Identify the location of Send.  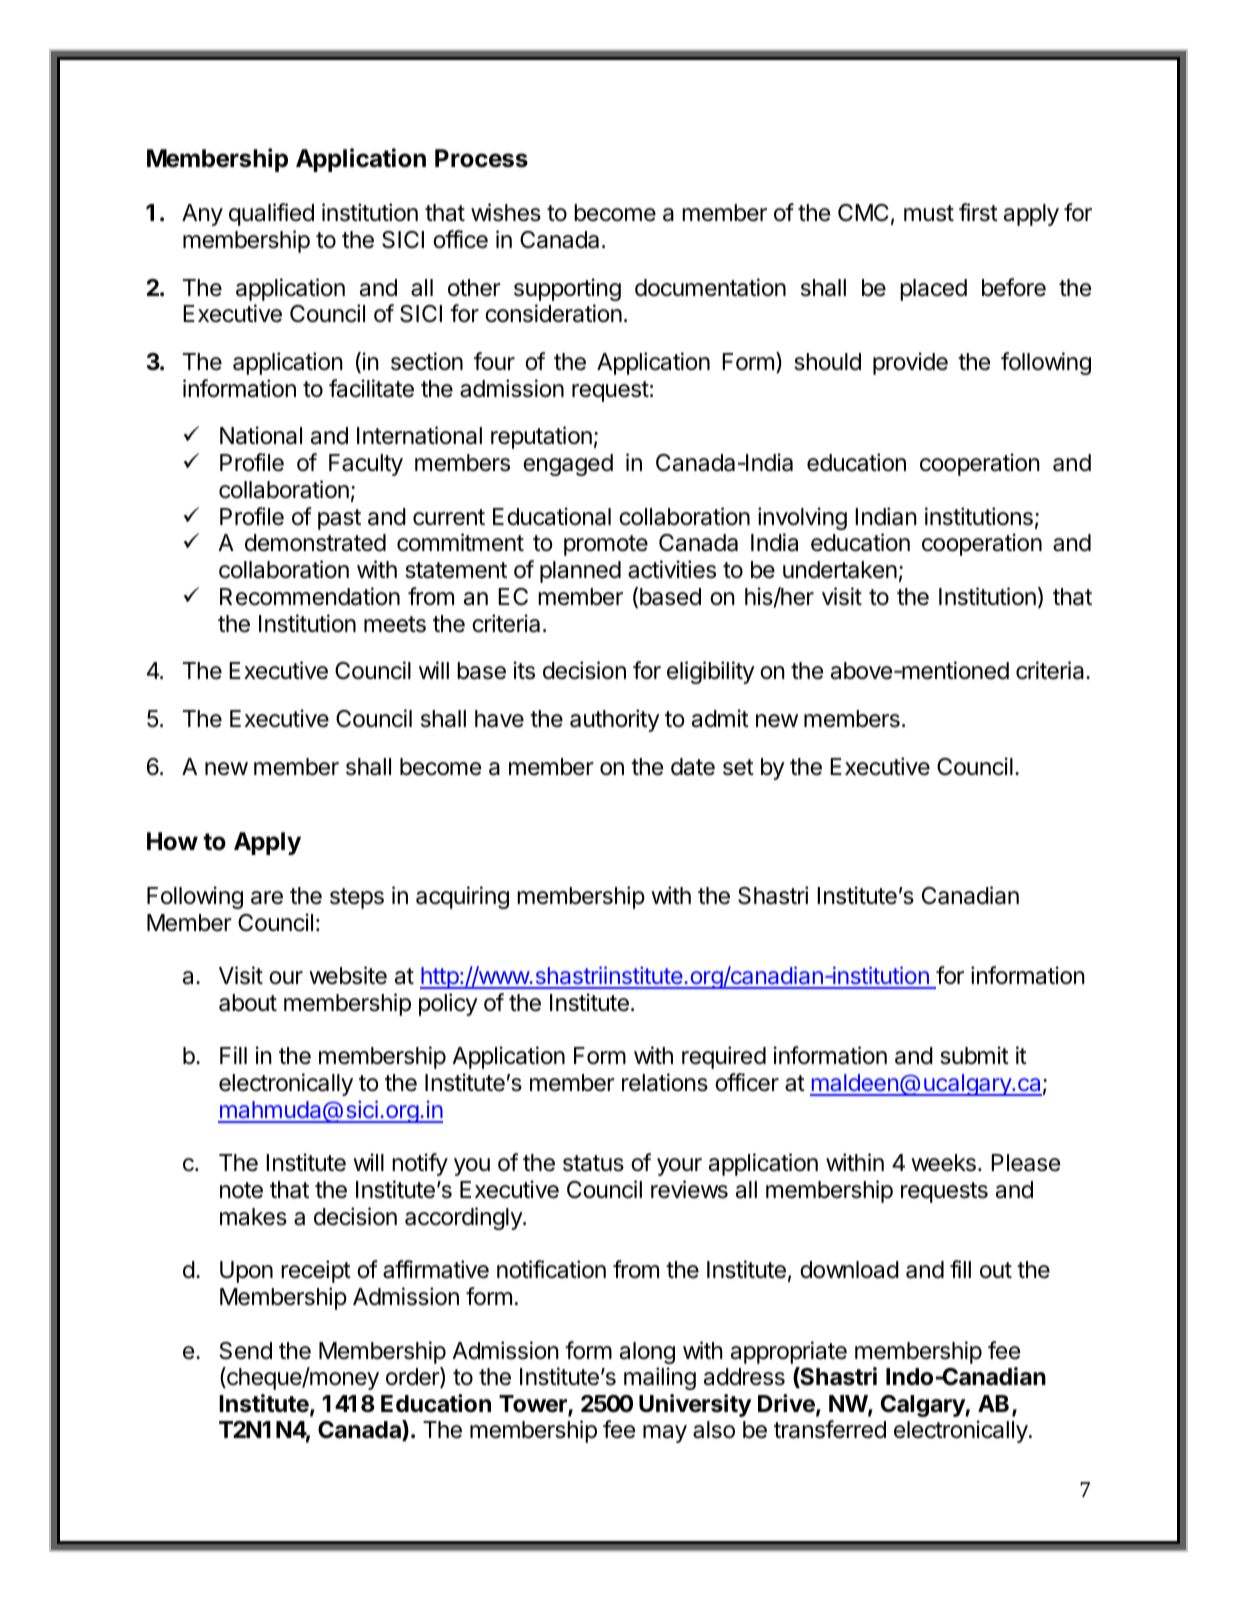
(246, 1351).
